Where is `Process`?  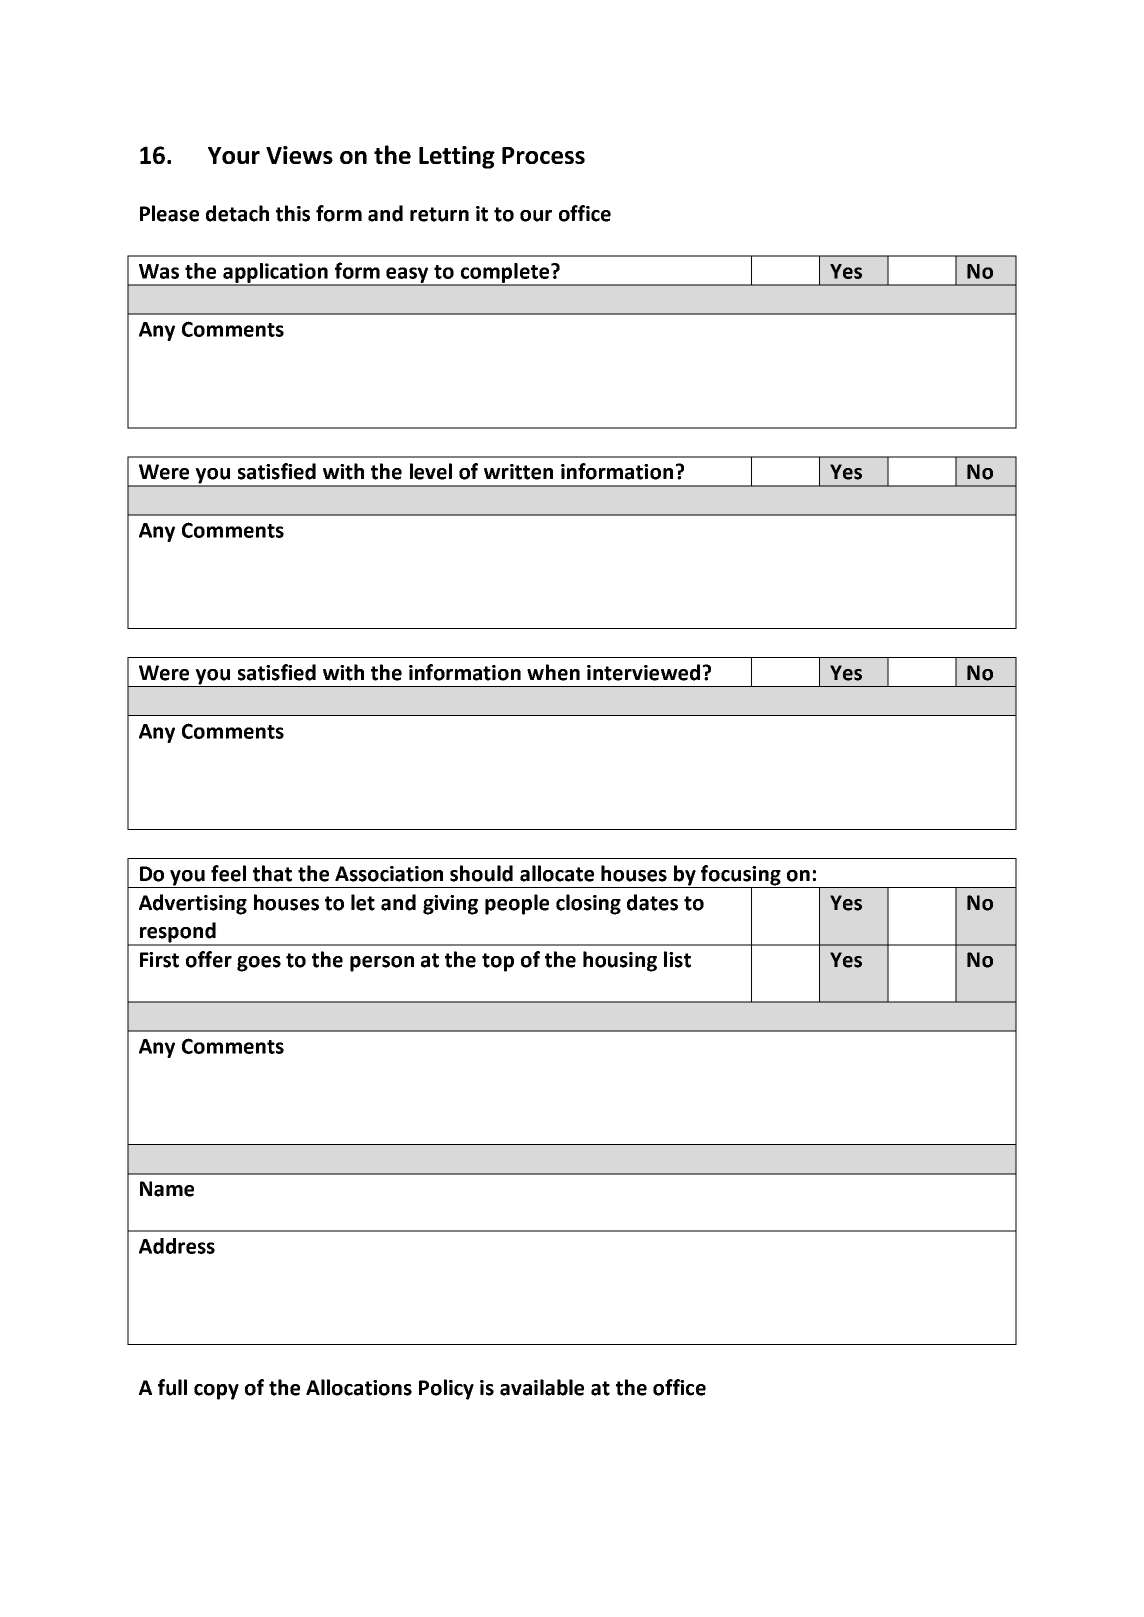
Process is located at coordinates (543, 155).
